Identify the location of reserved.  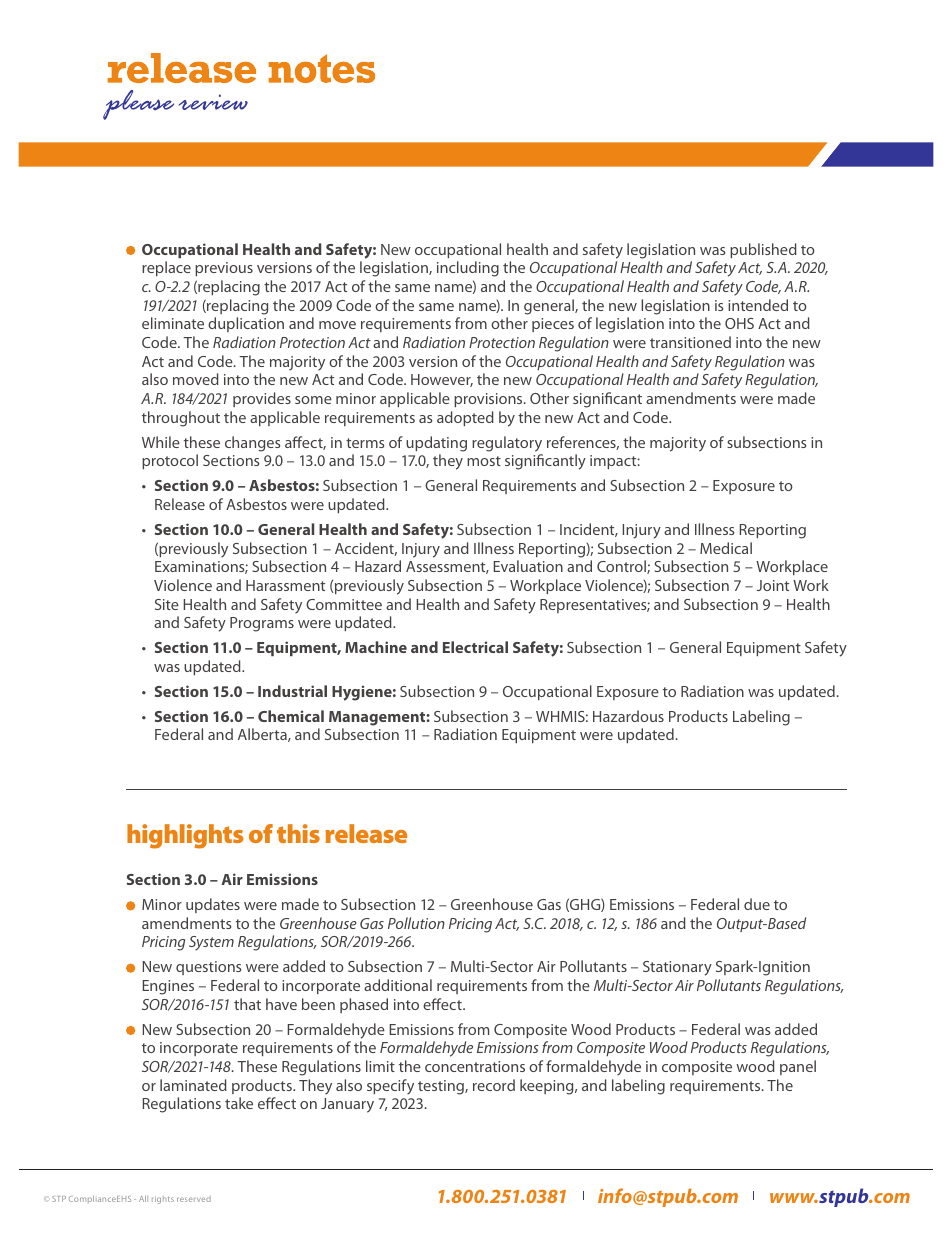
(194, 1199).
